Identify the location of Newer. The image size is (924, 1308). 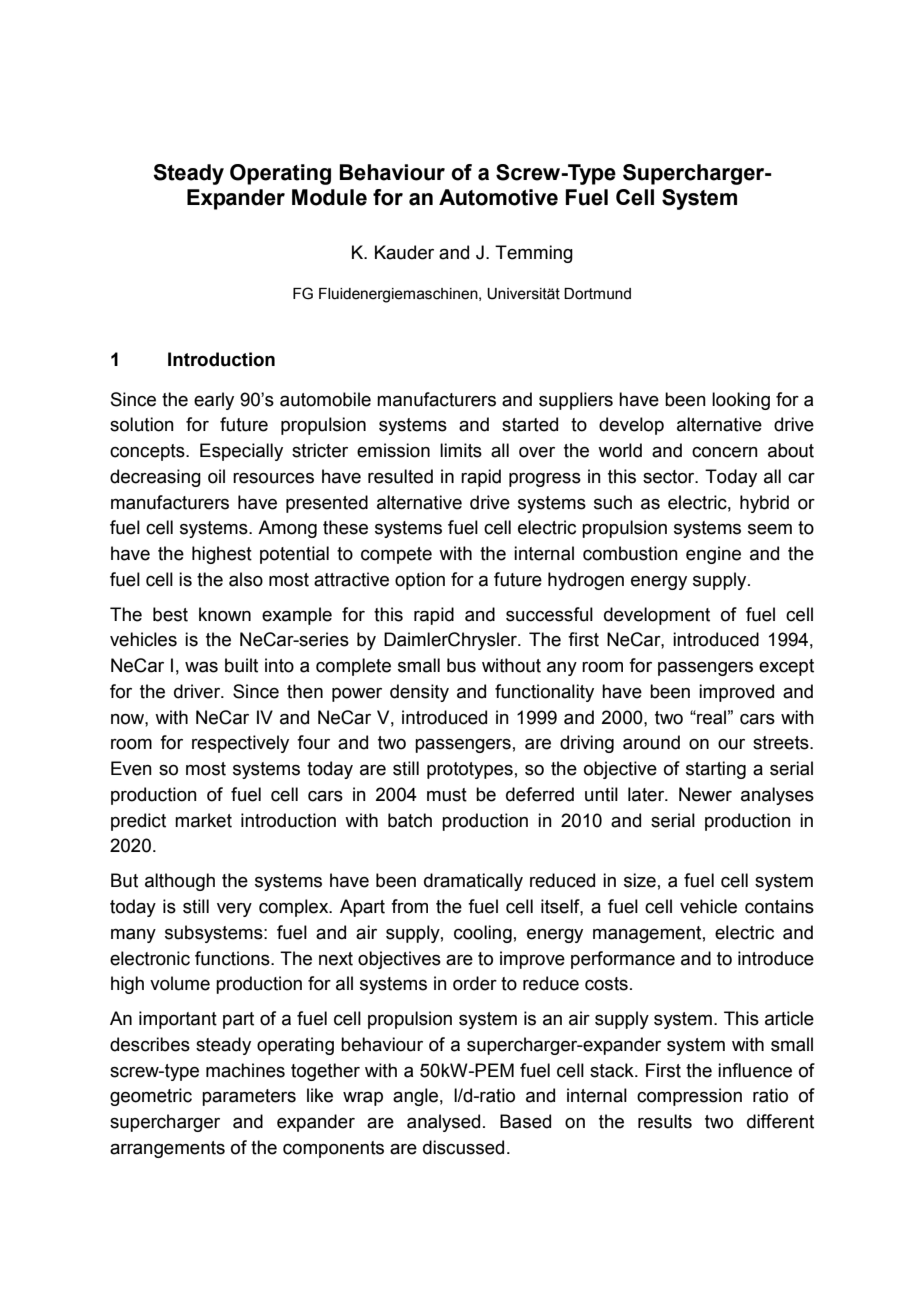
(705, 794).
